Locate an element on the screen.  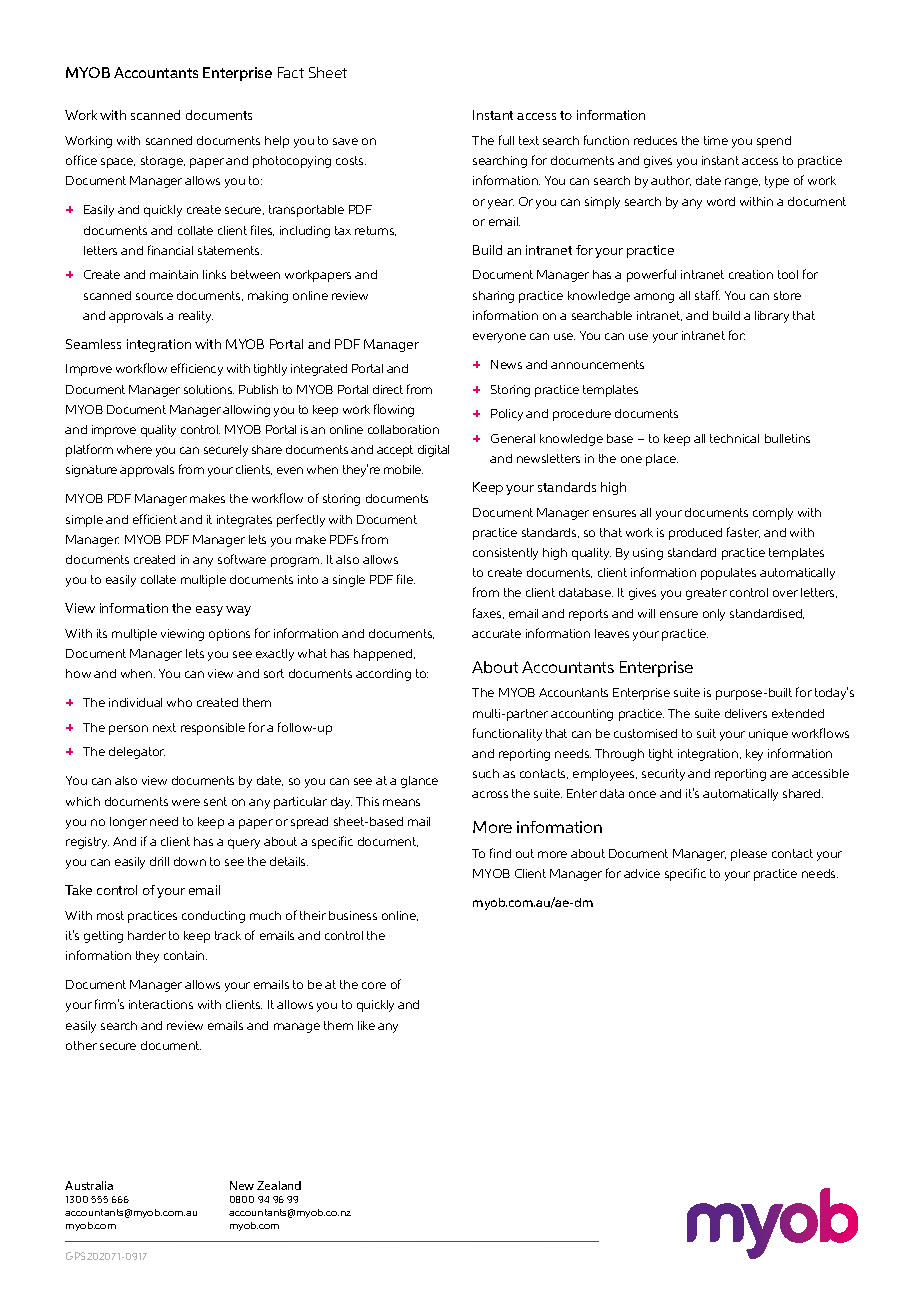
were is located at coordinates (186, 802).
